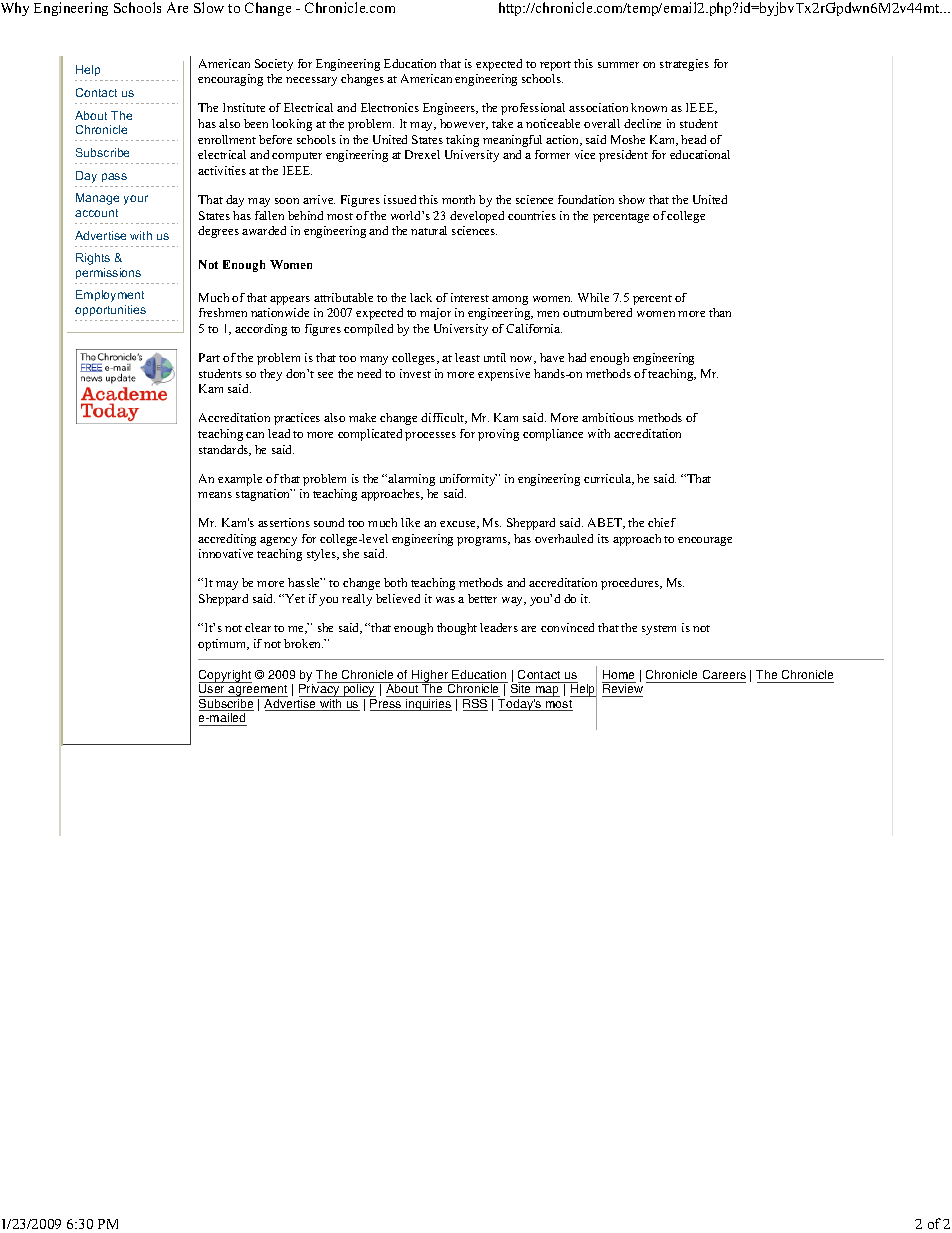 Image resolution: width=952 pixels, height=1233 pixels. I want to click on issued, so click(400, 199).
